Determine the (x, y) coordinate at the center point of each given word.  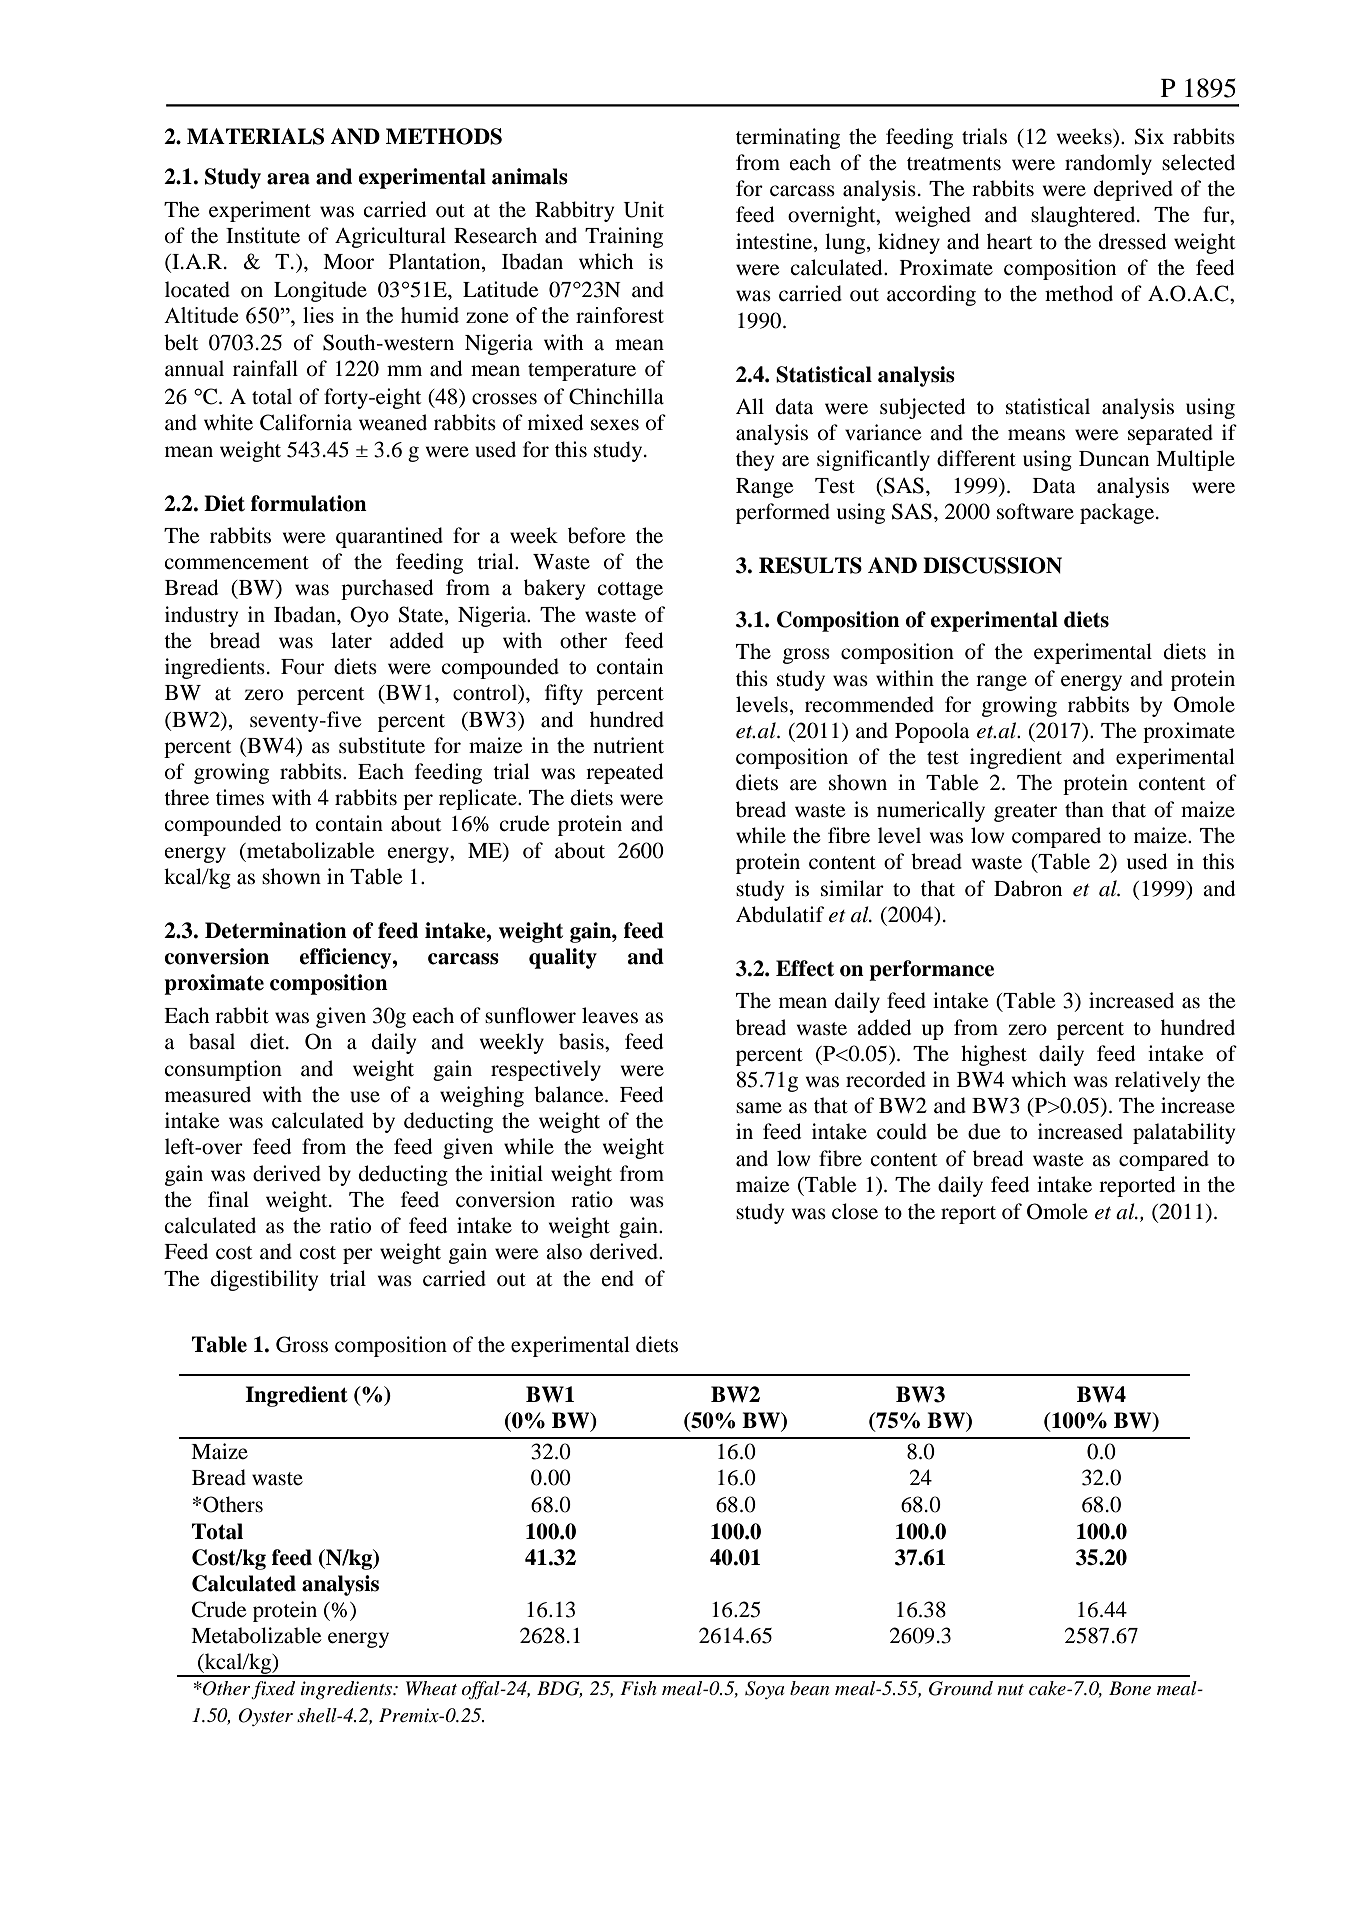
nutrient (628, 745)
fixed (273, 1690)
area (288, 179)
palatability (1184, 1133)
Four (302, 667)
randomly (1108, 164)
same (759, 1108)
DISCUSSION (992, 565)
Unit (644, 209)
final (228, 1199)
